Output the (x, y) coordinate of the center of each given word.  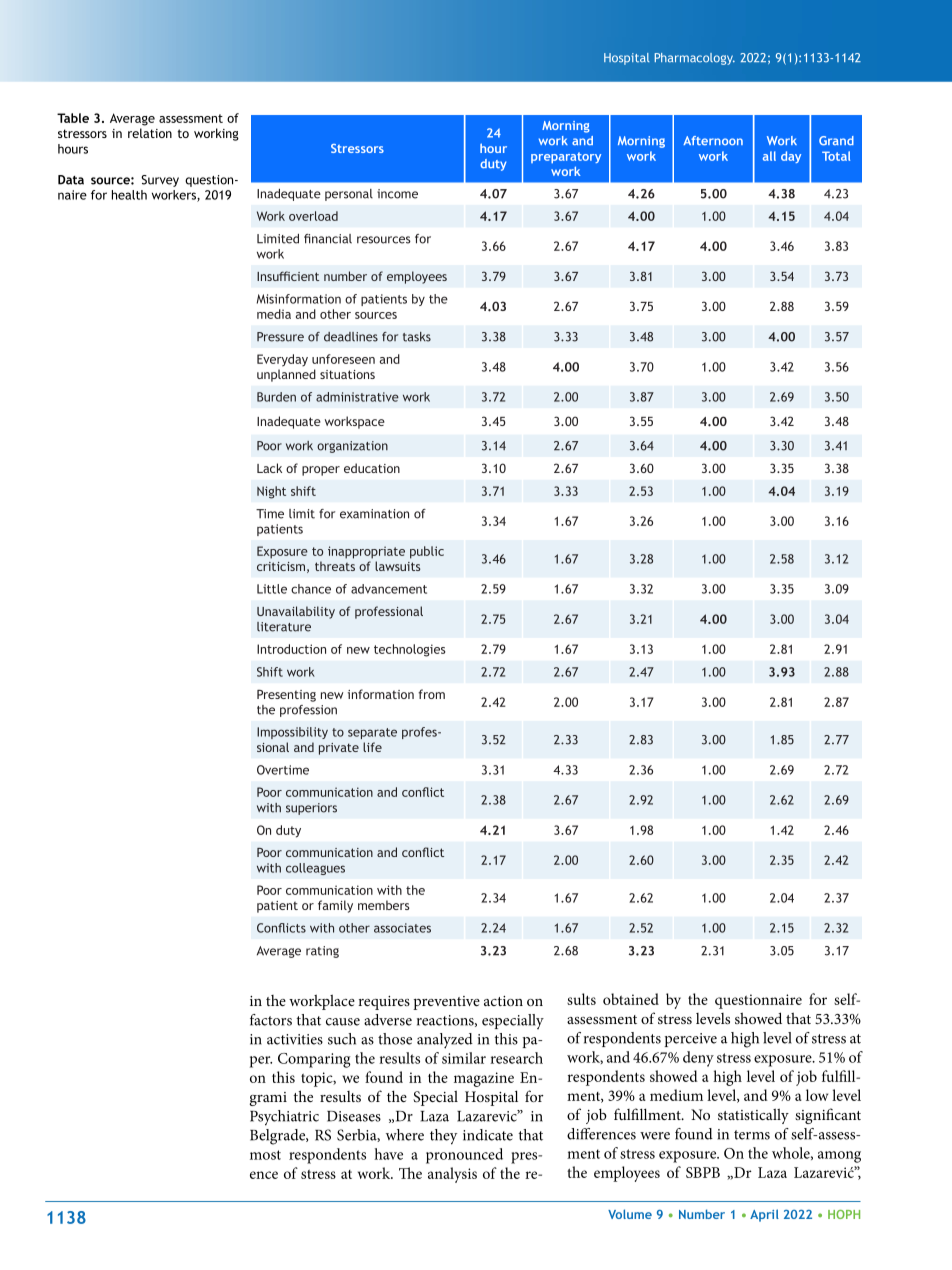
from (431, 694)
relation (150, 133)
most (265, 1155)
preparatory (566, 158)
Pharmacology (695, 59)
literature (284, 627)
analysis (452, 1175)
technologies (409, 650)
